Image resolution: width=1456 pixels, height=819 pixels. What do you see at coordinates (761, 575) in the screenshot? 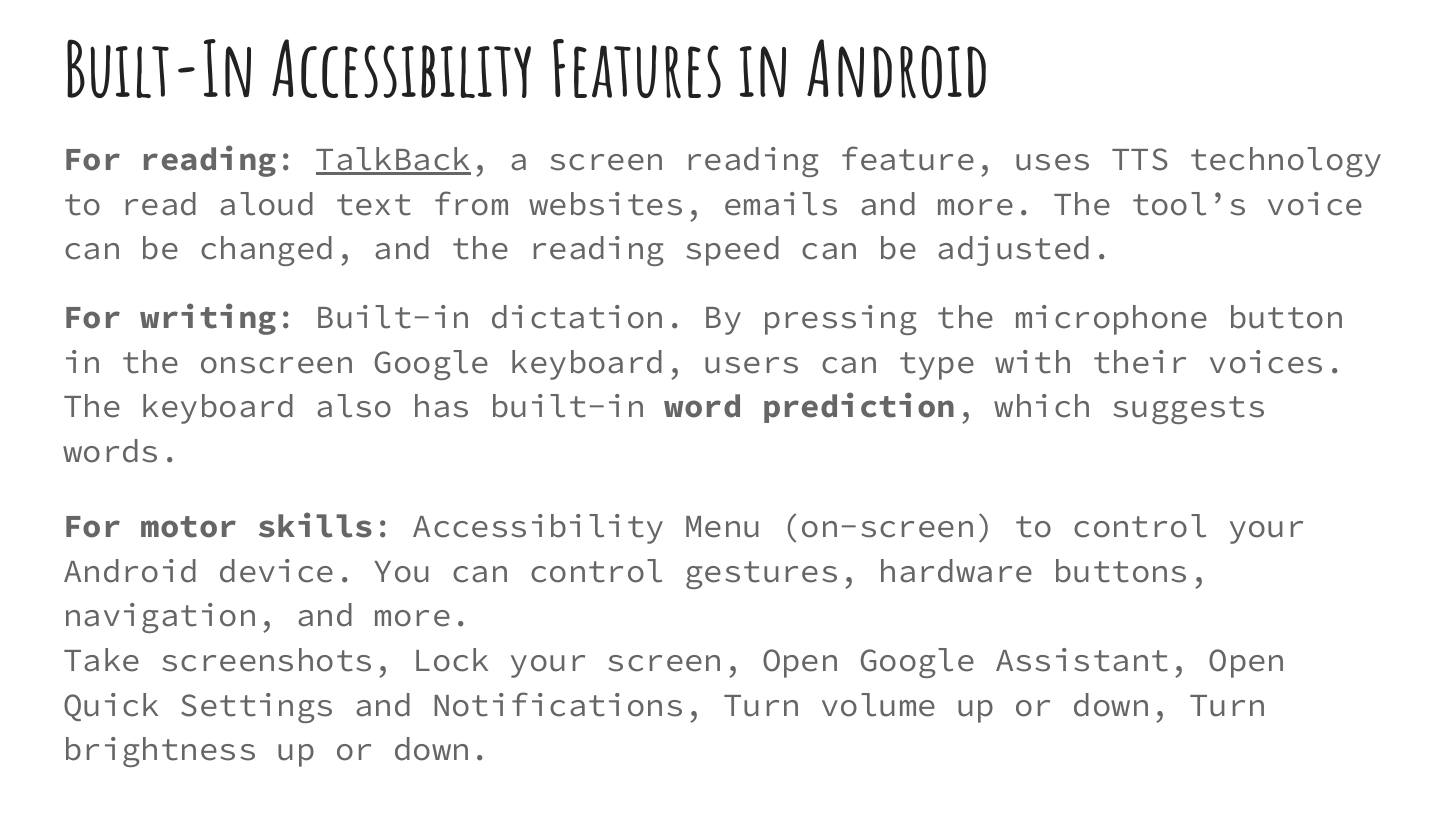
I see `gestures` at bounding box center [761, 575].
